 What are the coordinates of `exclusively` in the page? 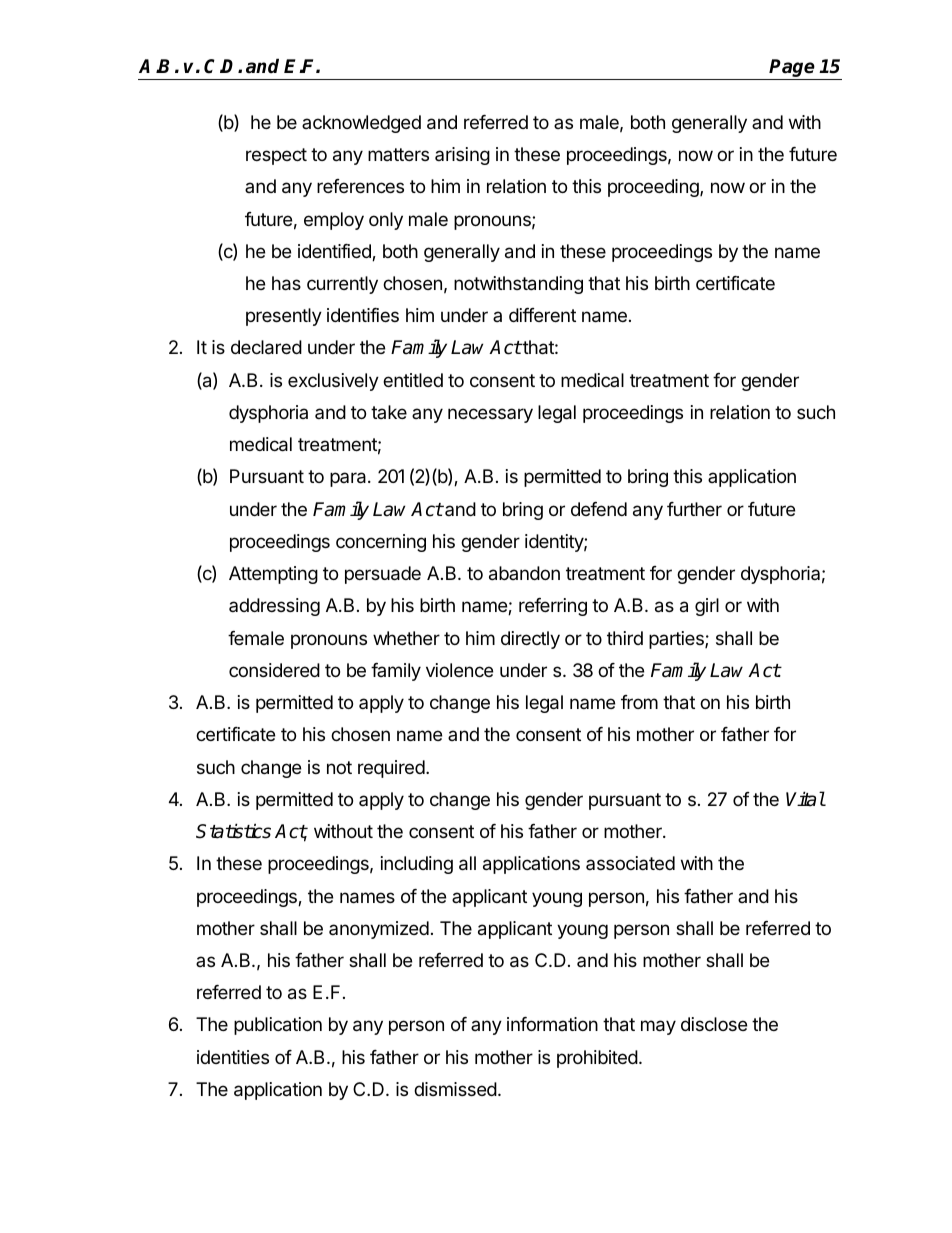 It's located at (333, 382).
